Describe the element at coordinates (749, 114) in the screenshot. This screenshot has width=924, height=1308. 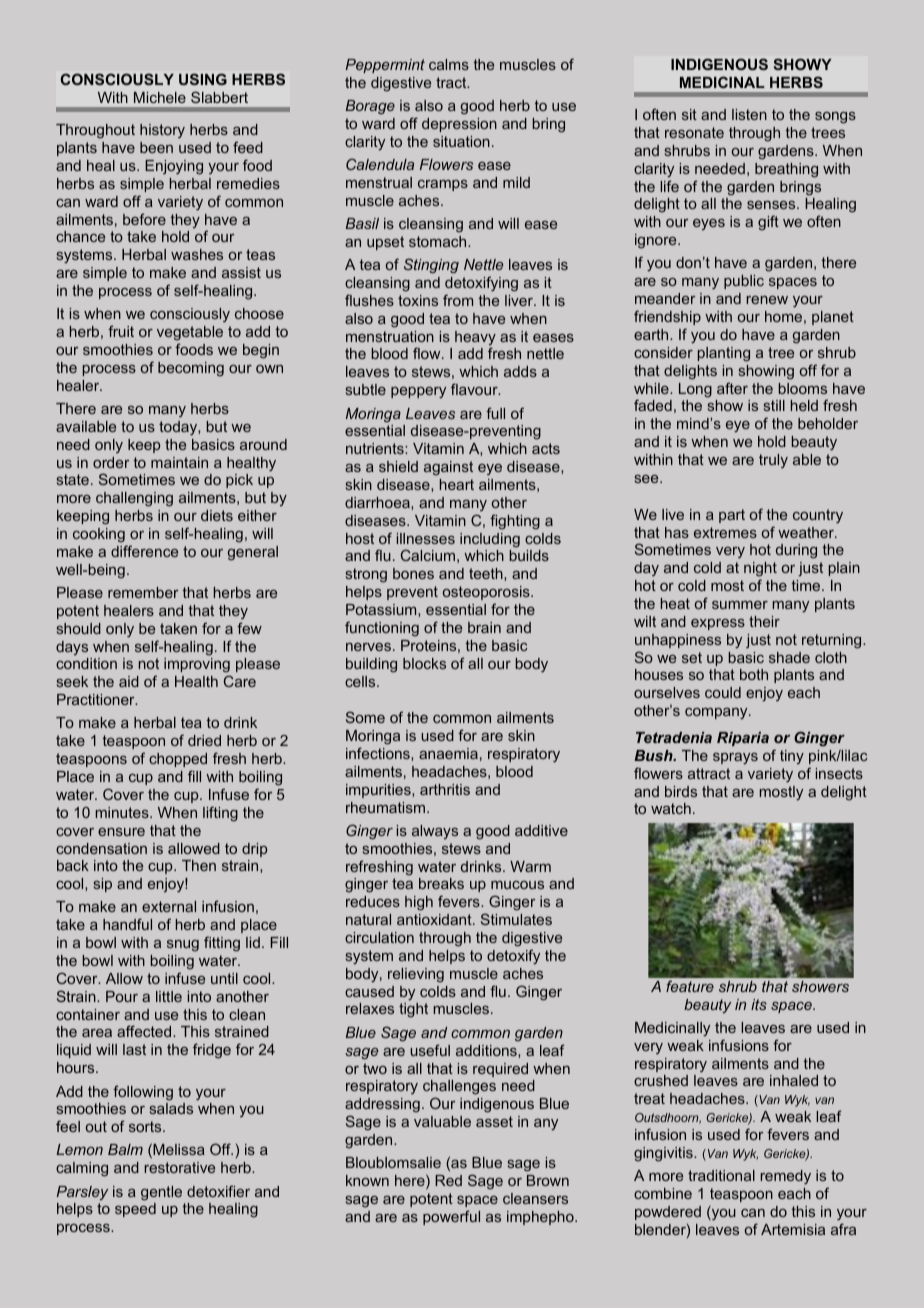
I see `listen` at that location.
